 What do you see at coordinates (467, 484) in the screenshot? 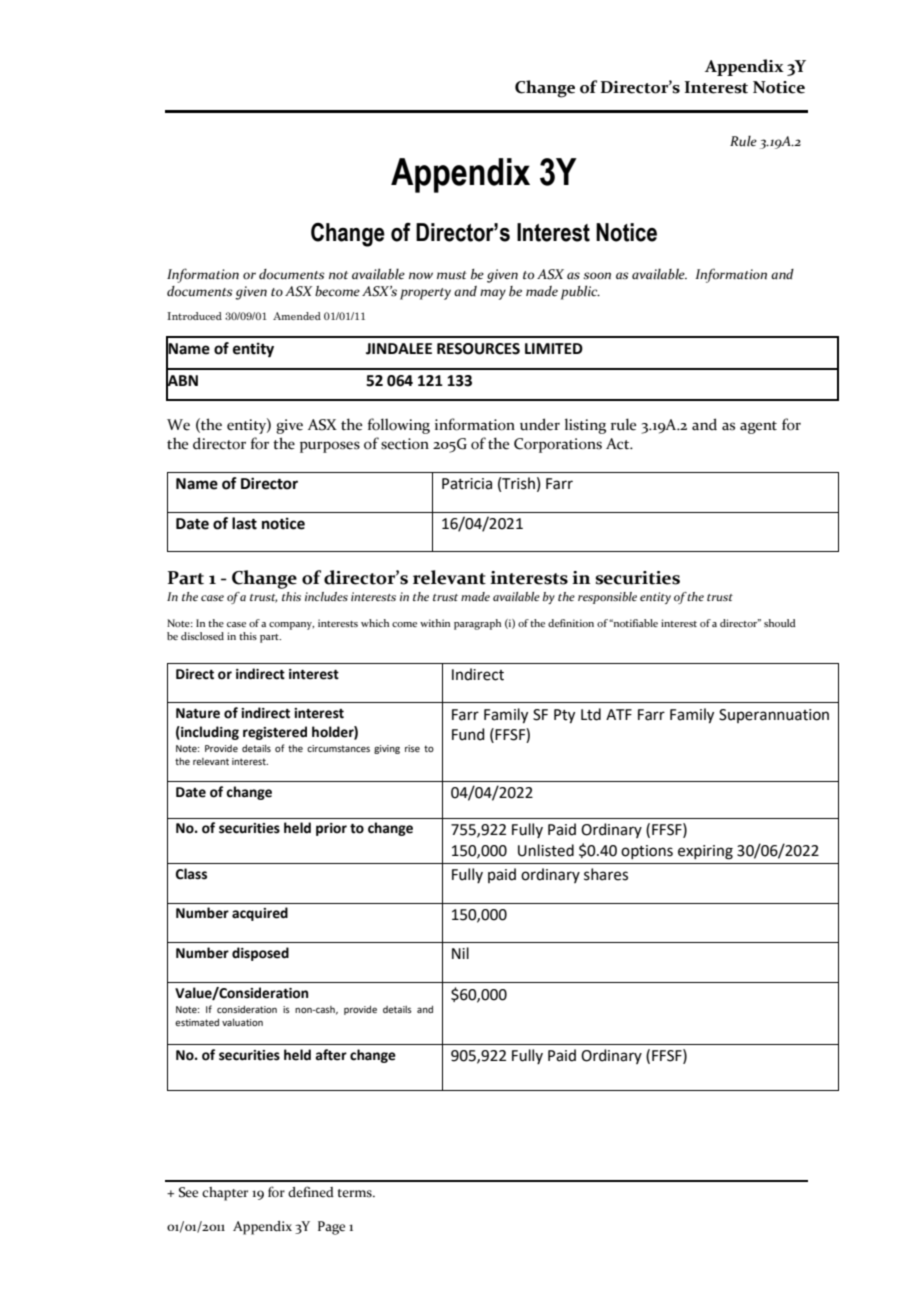
I see `Patricia` at bounding box center [467, 484].
